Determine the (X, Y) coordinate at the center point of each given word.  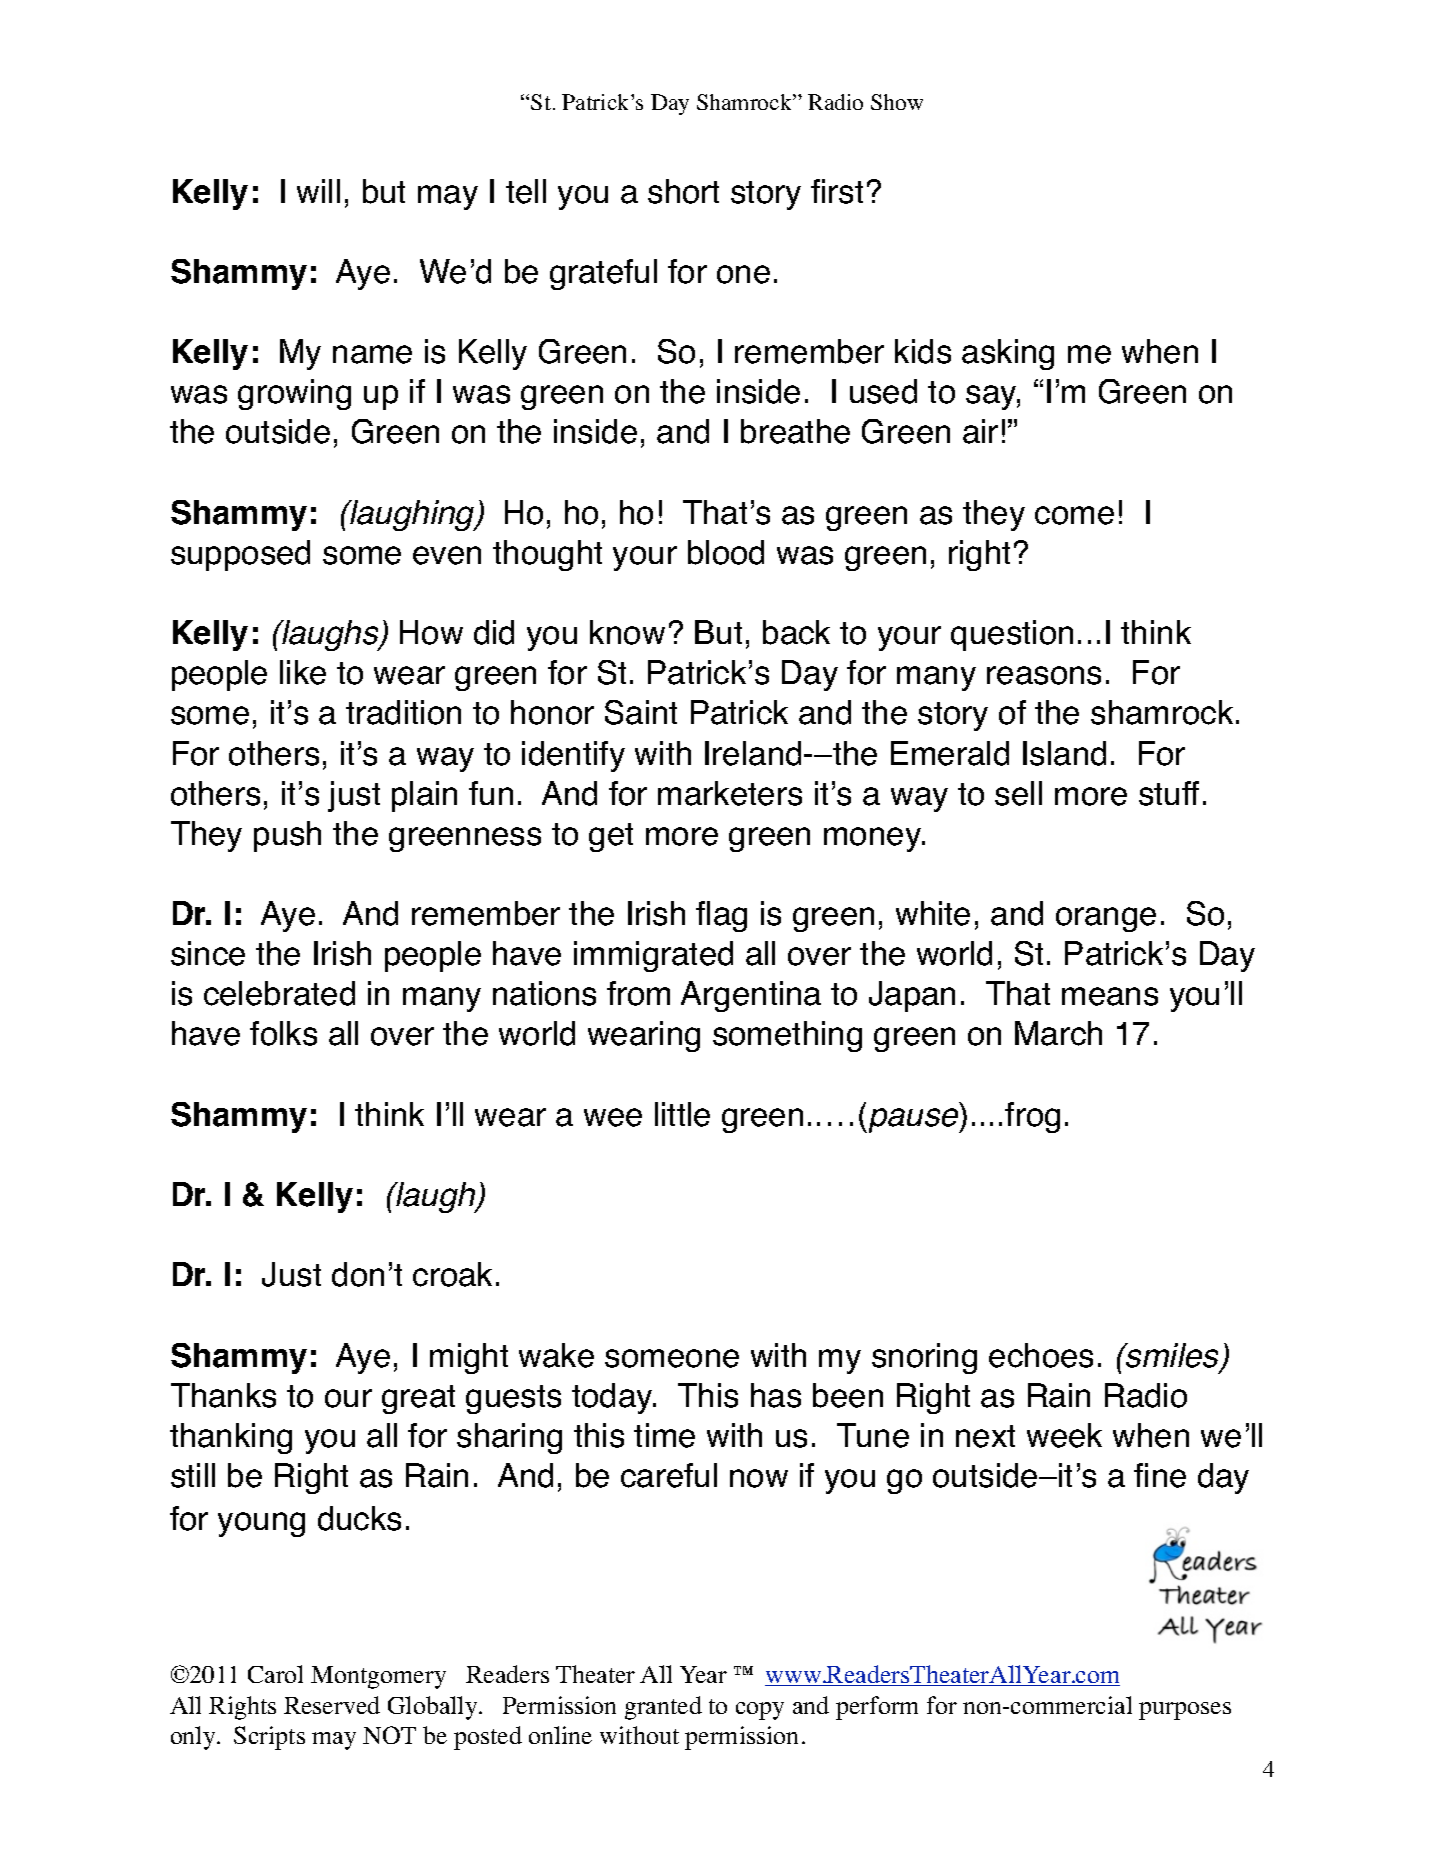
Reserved (332, 1705)
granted (663, 1708)
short (683, 191)
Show (897, 102)
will (318, 191)
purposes (1185, 1711)
